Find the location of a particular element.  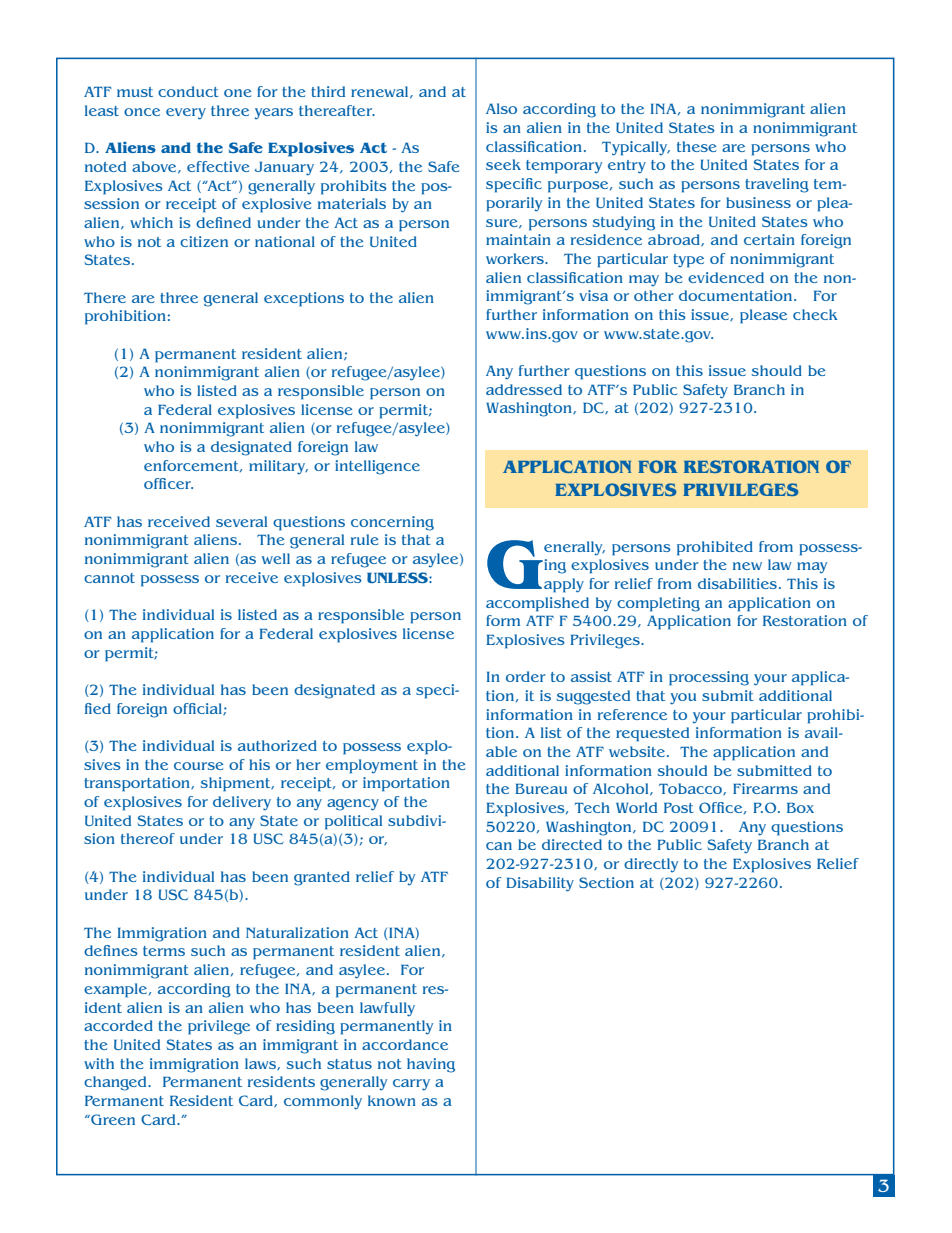

cannot is located at coordinates (109, 578).
